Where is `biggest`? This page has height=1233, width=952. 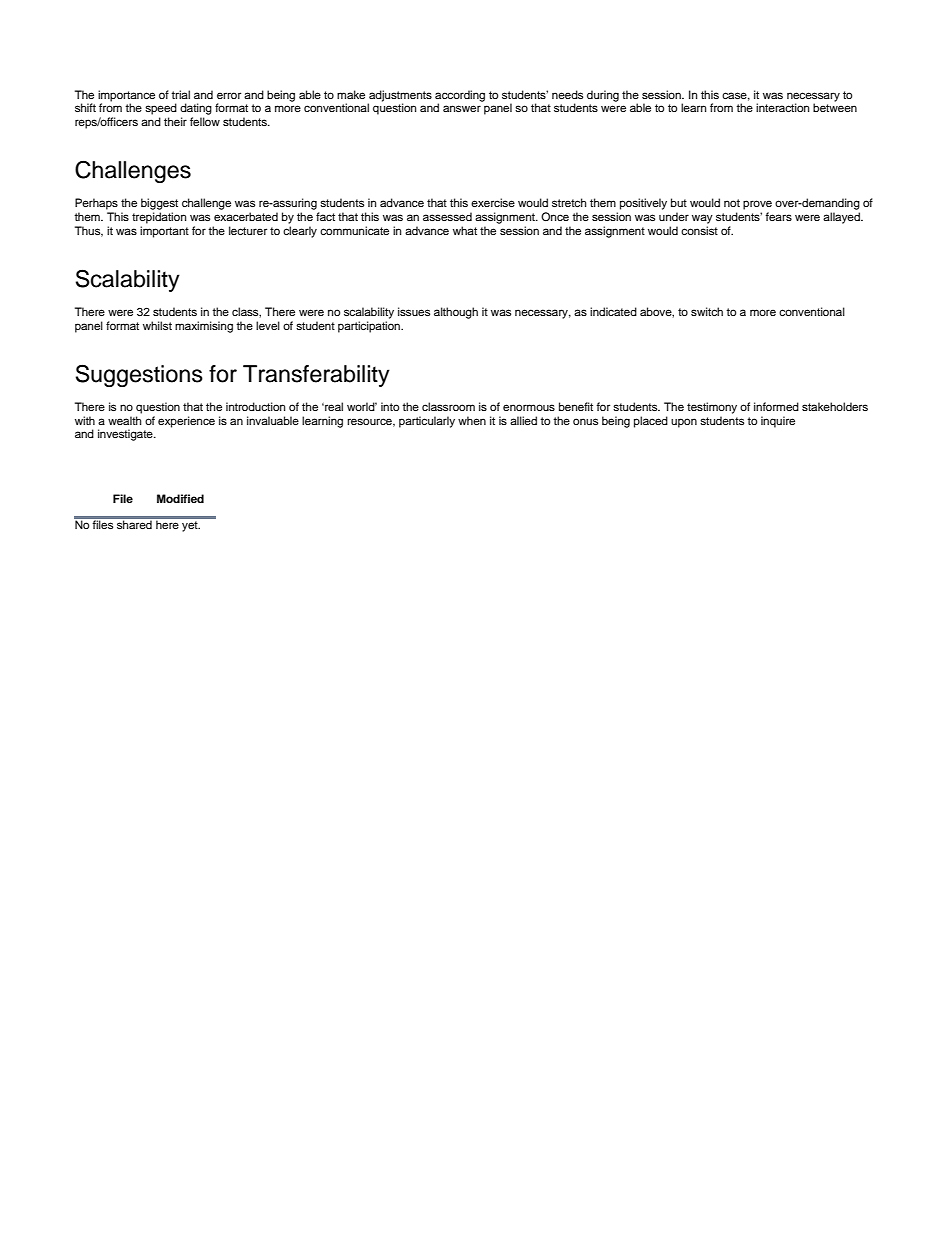 biggest is located at coordinates (159, 204).
